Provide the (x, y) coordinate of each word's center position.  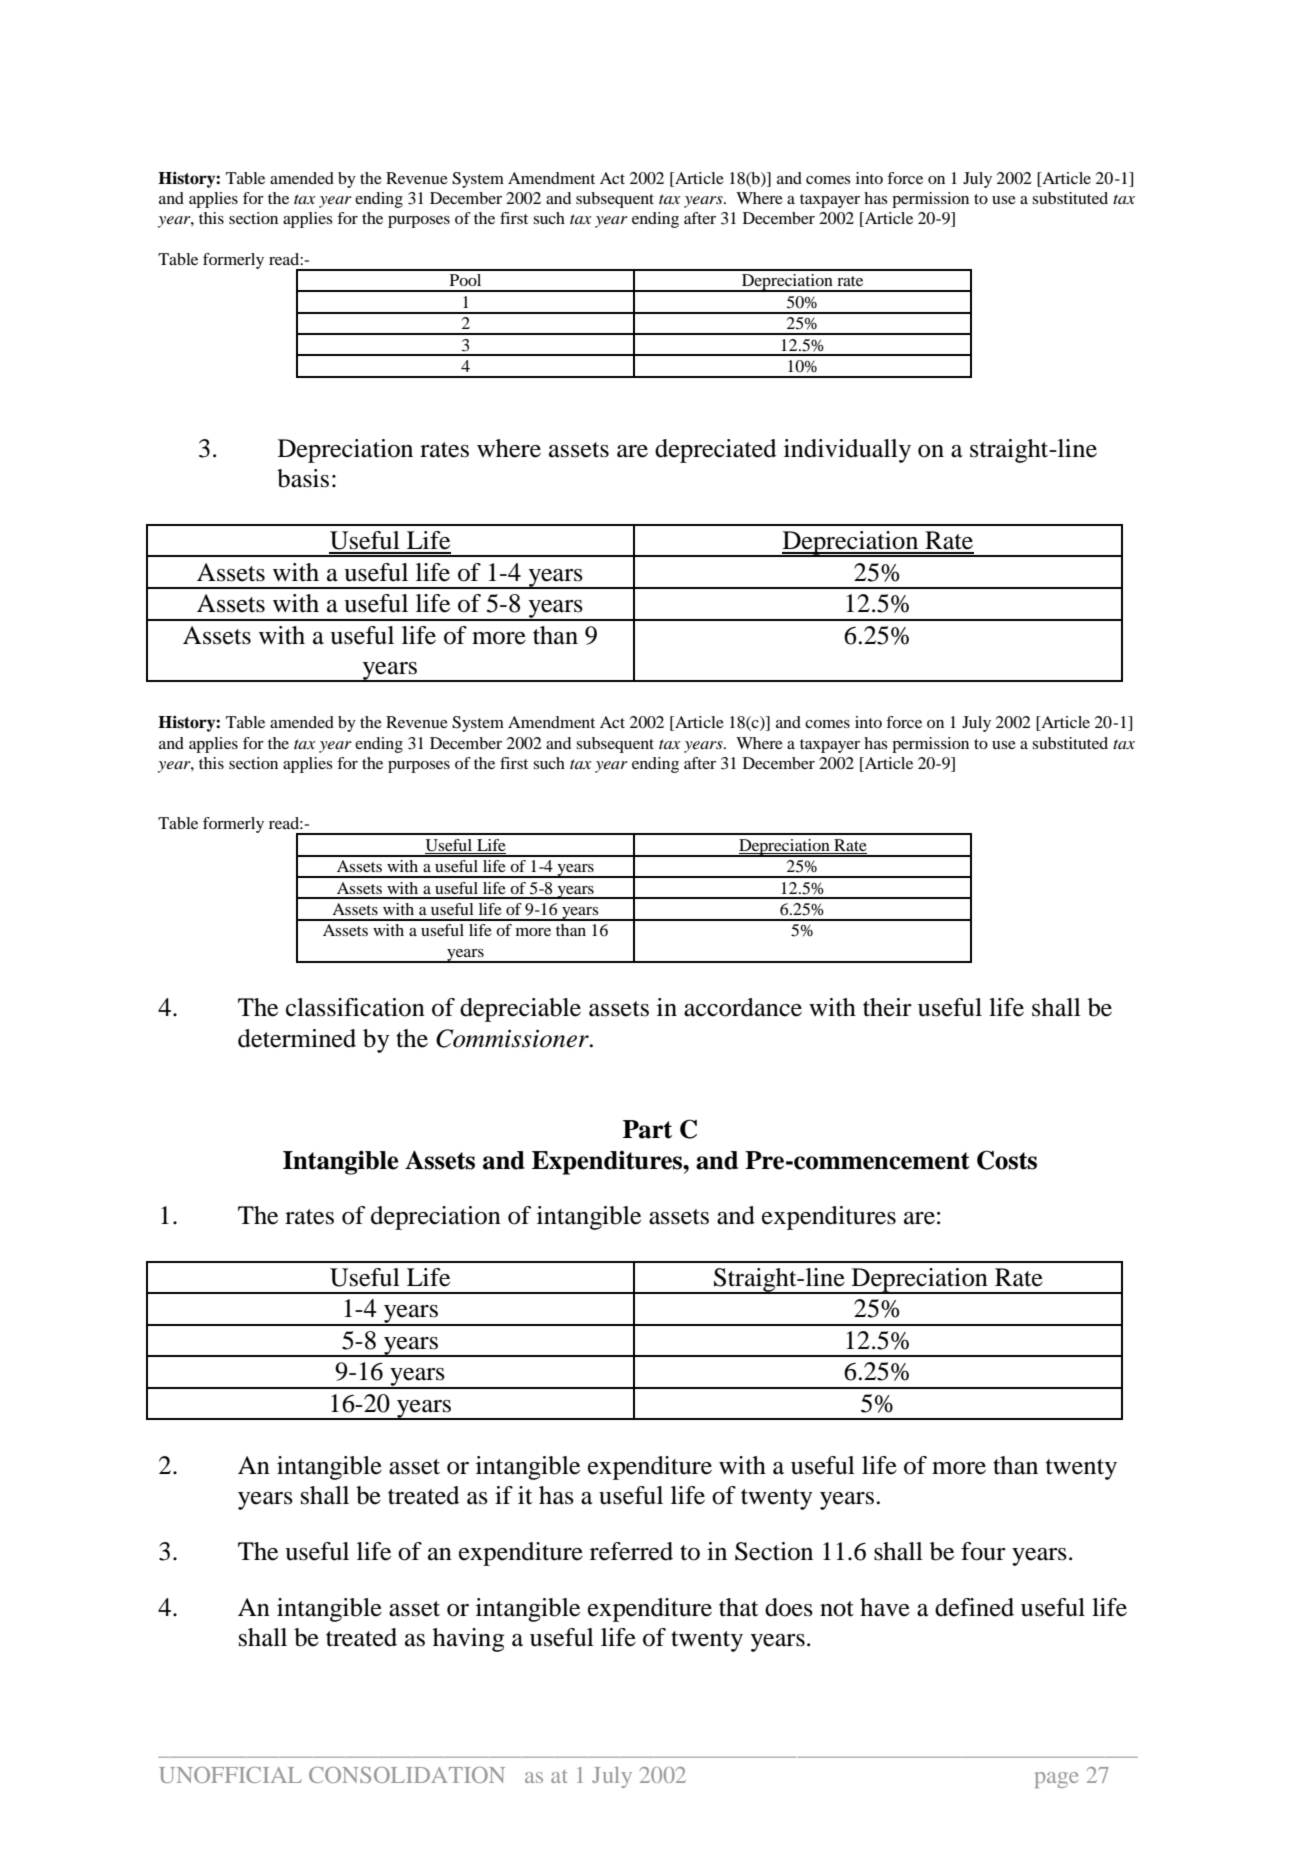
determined (297, 1038)
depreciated (715, 451)
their (887, 1007)
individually (847, 451)
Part (647, 1129)
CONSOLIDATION (407, 1775)
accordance (743, 1007)
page (1056, 1780)
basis (303, 478)
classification (355, 1007)
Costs (1007, 1160)
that (739, 1607)
